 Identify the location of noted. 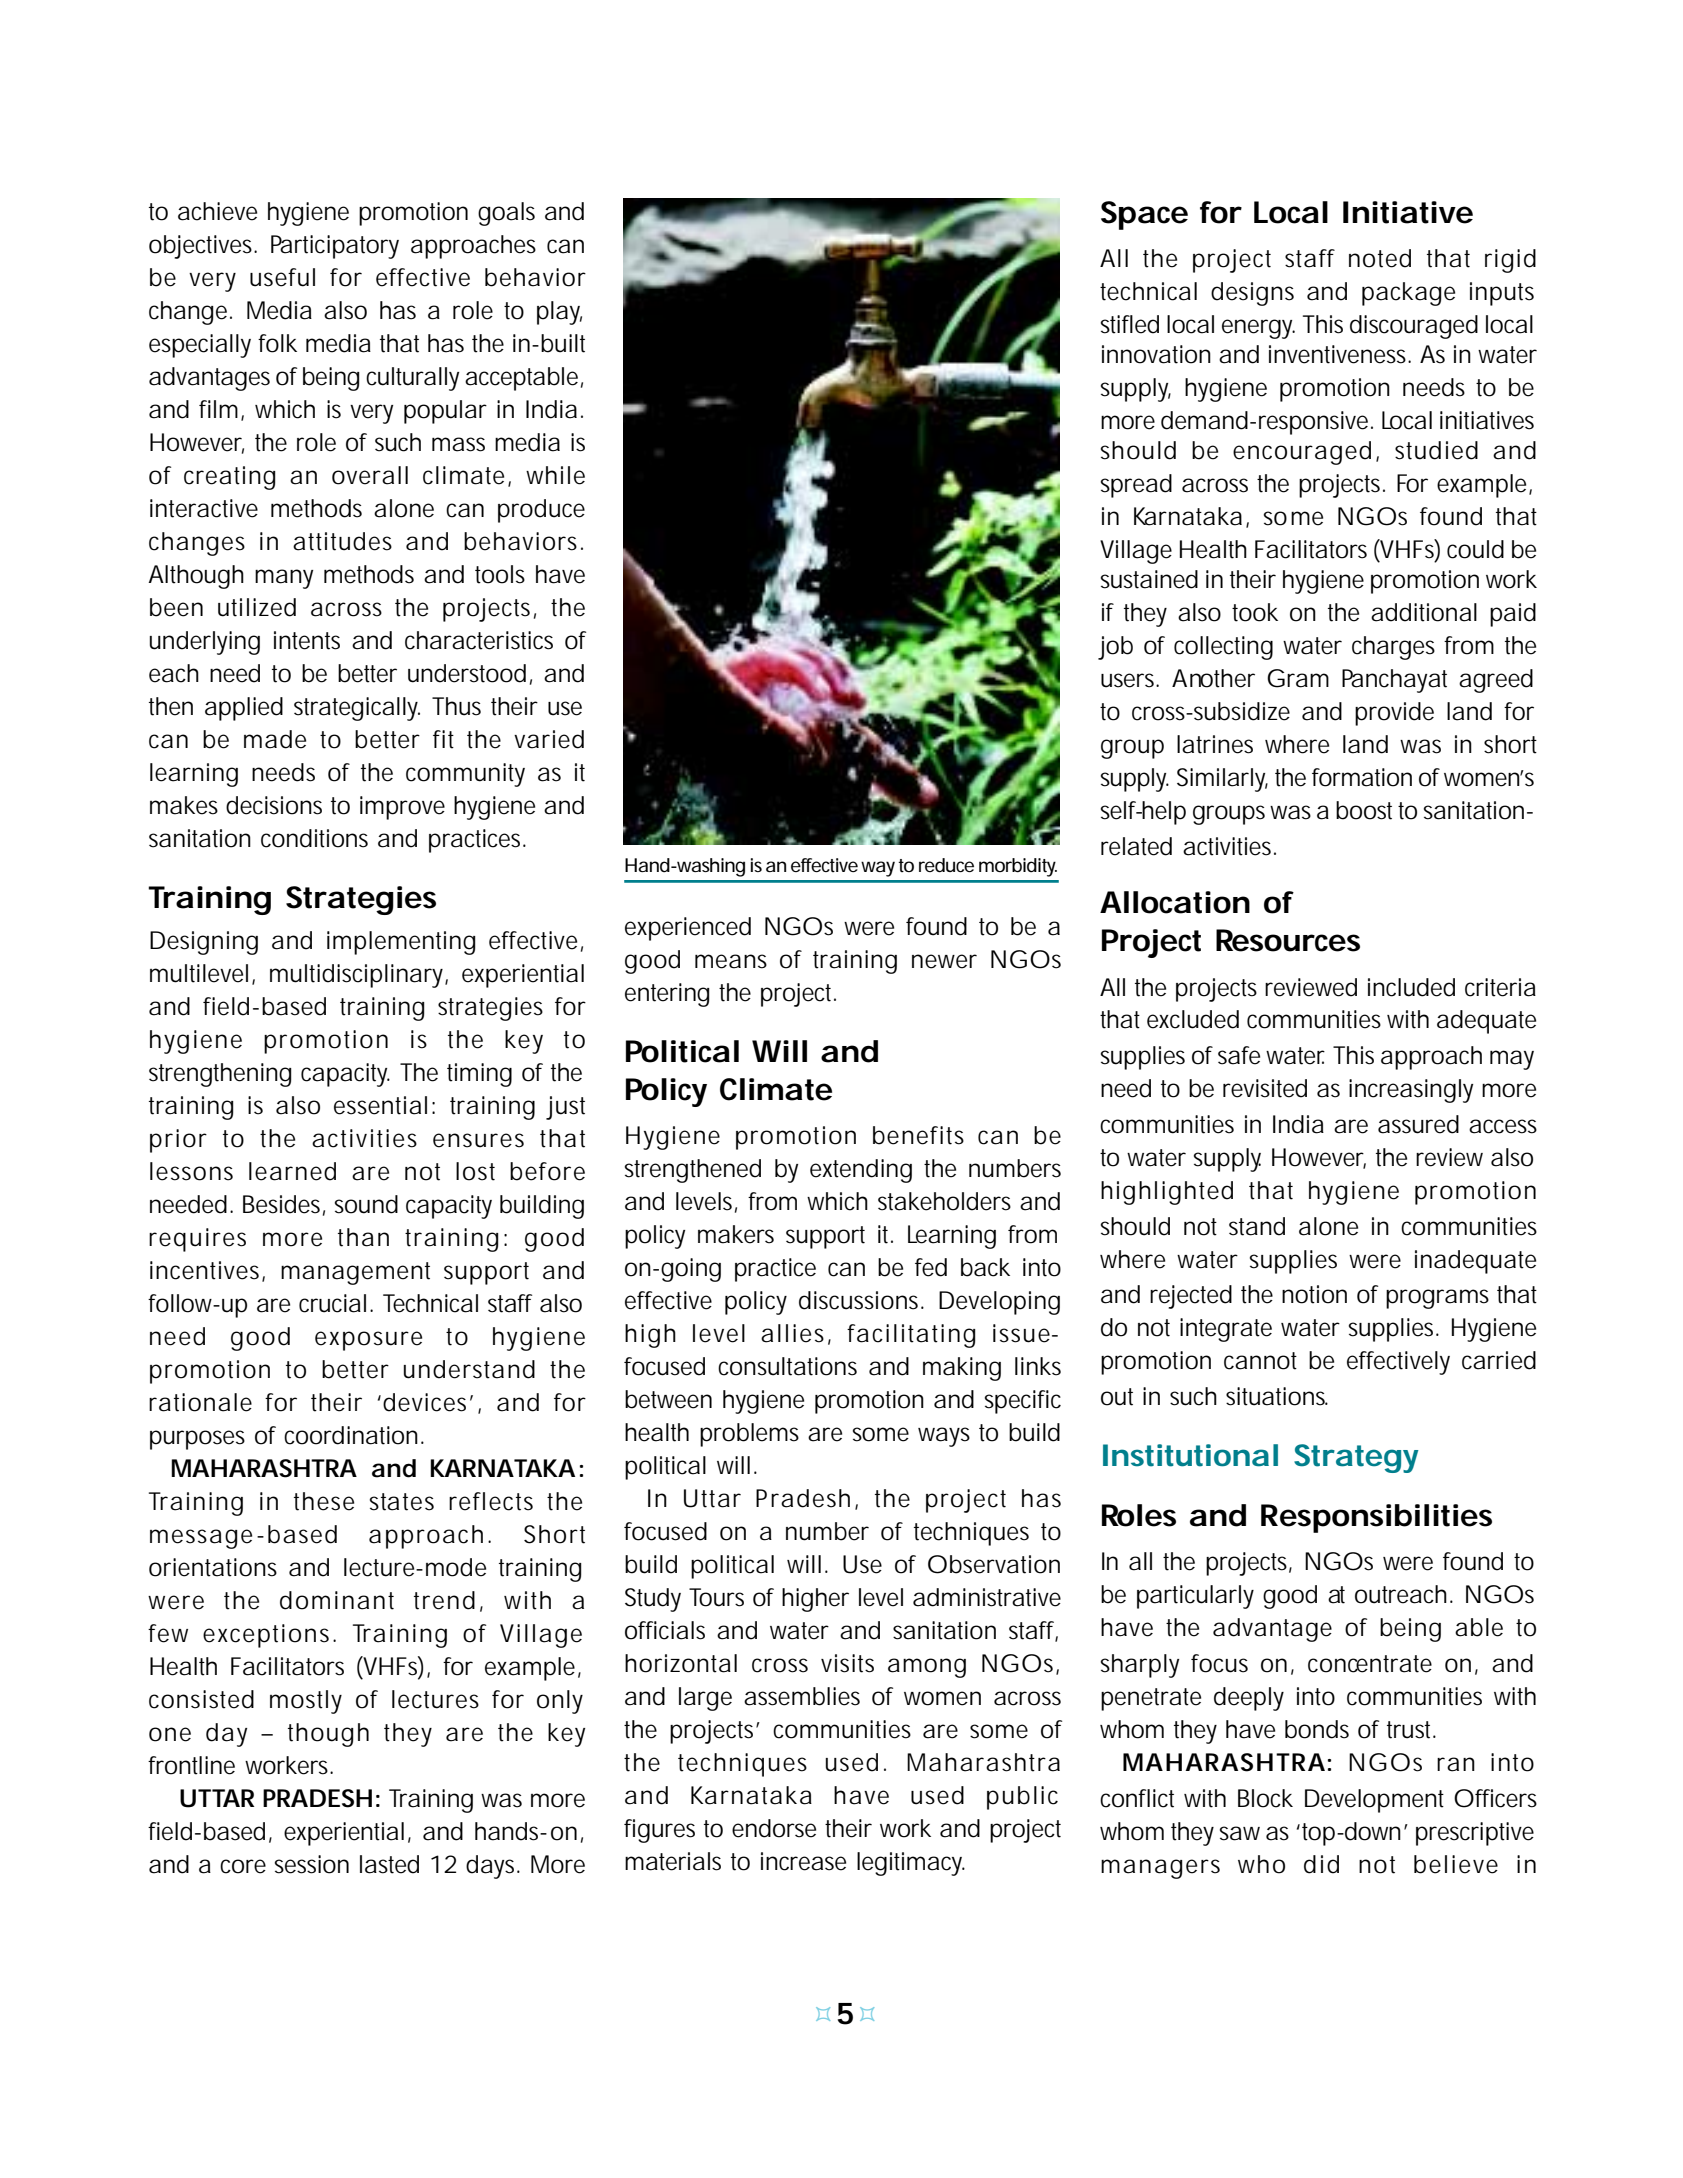
(1380, 258).
